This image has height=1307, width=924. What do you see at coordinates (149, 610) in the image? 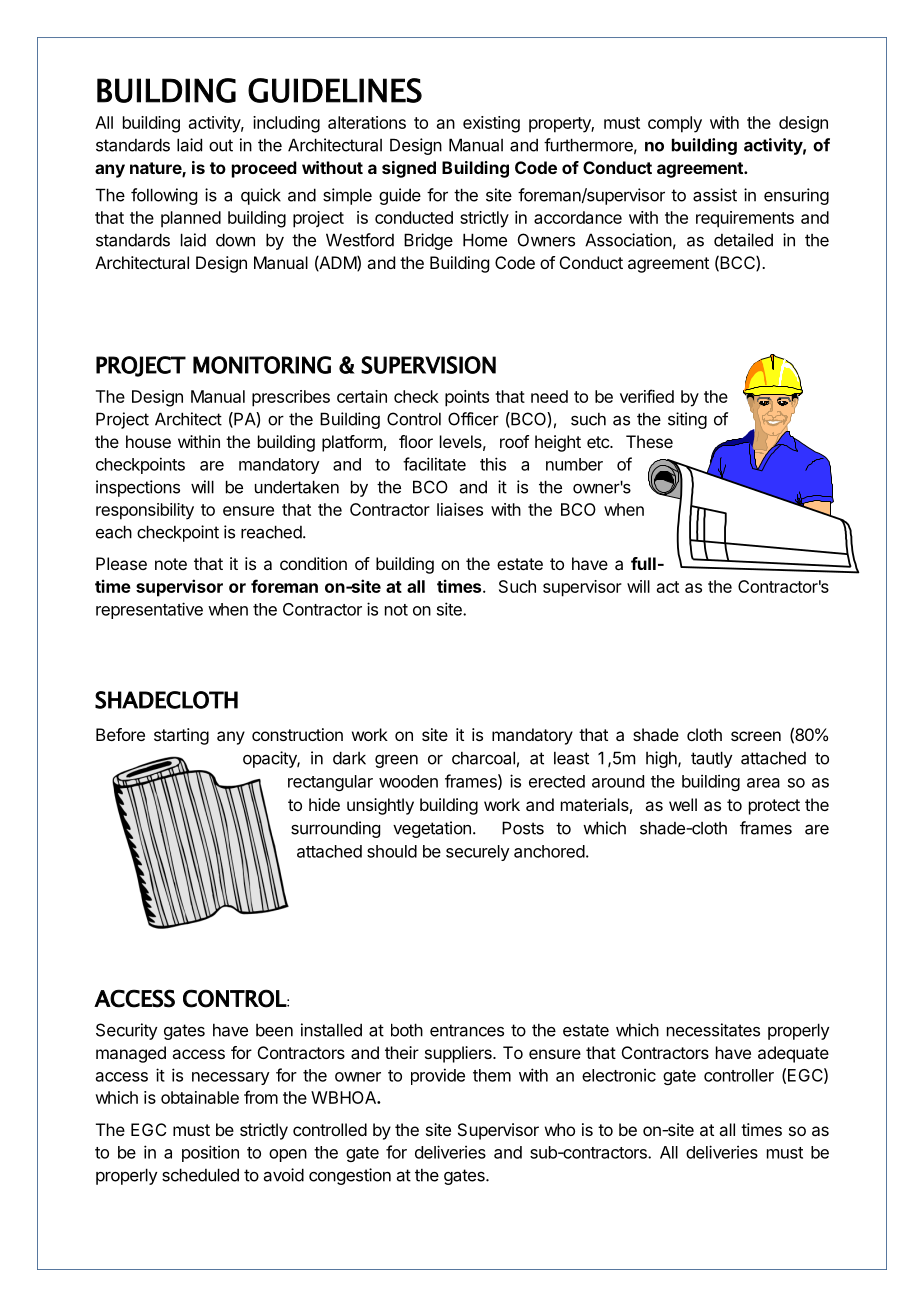
I see `representative` at bounding box center [149, 610].
